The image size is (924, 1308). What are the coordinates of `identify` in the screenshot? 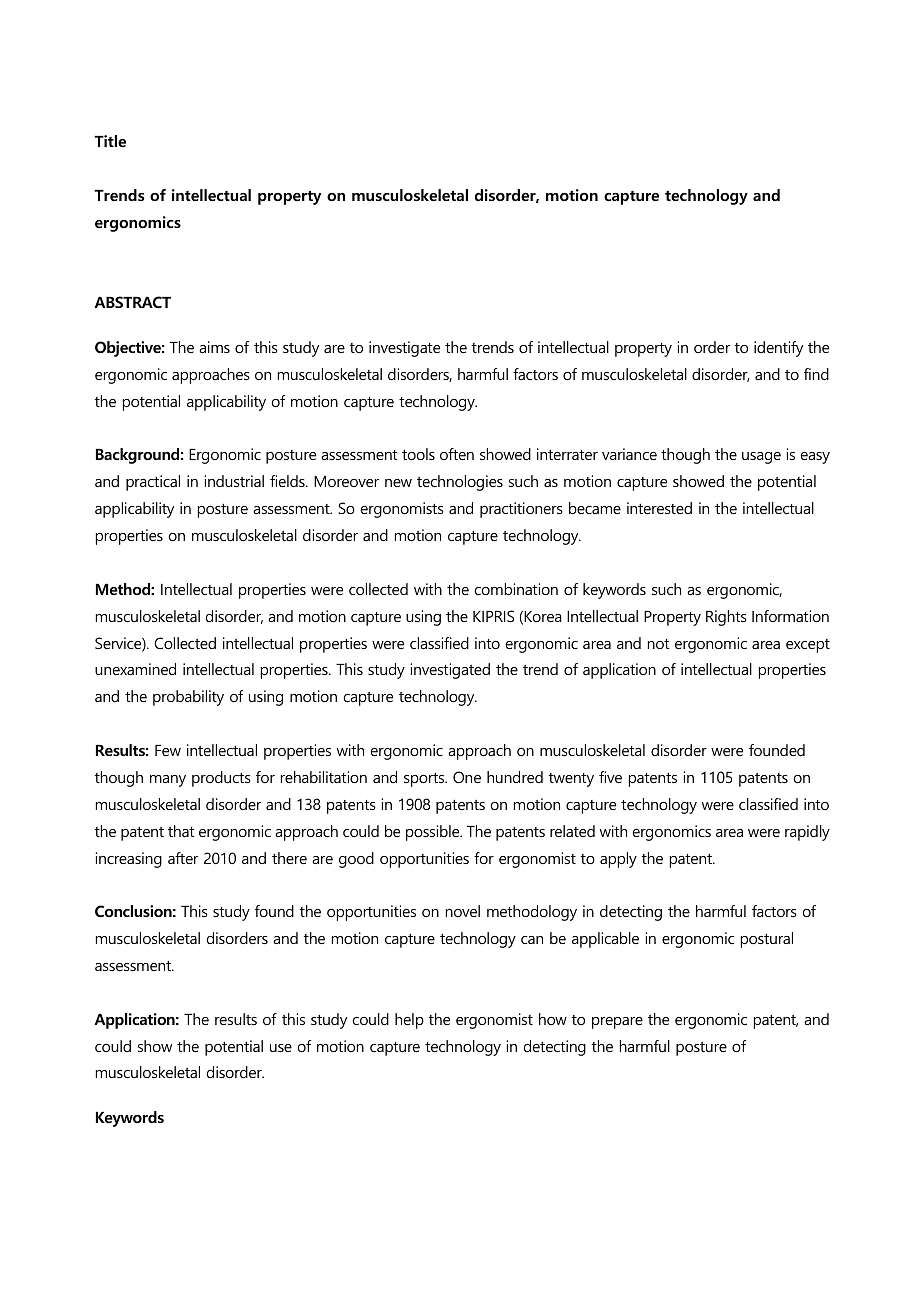 It's located at (778, 349).
